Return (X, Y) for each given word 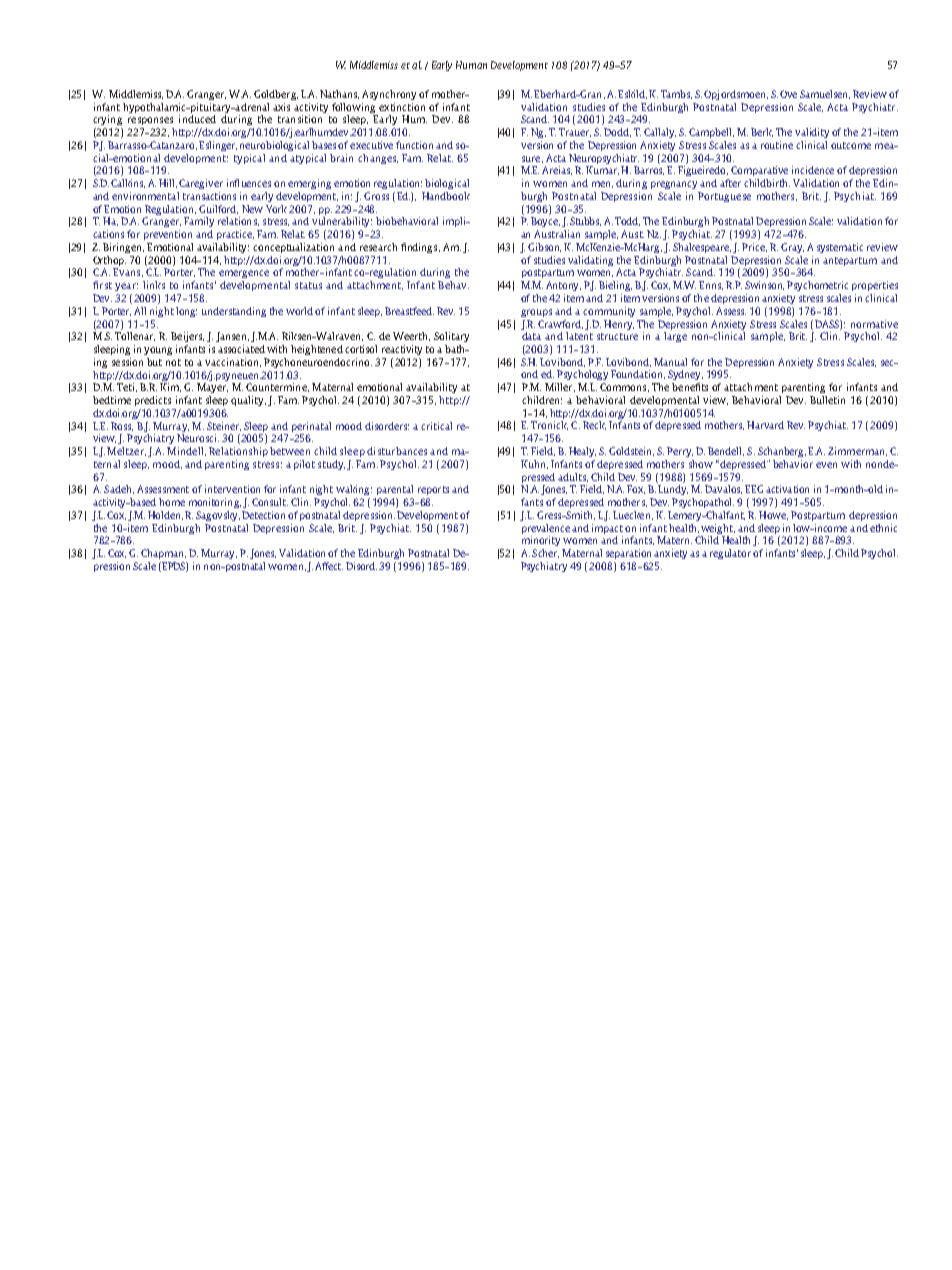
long (186, 312)
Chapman (163, 554)
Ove (788, 94)
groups (536, 313)
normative (874, 324)
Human (471, 65)
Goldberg (276, 95)
